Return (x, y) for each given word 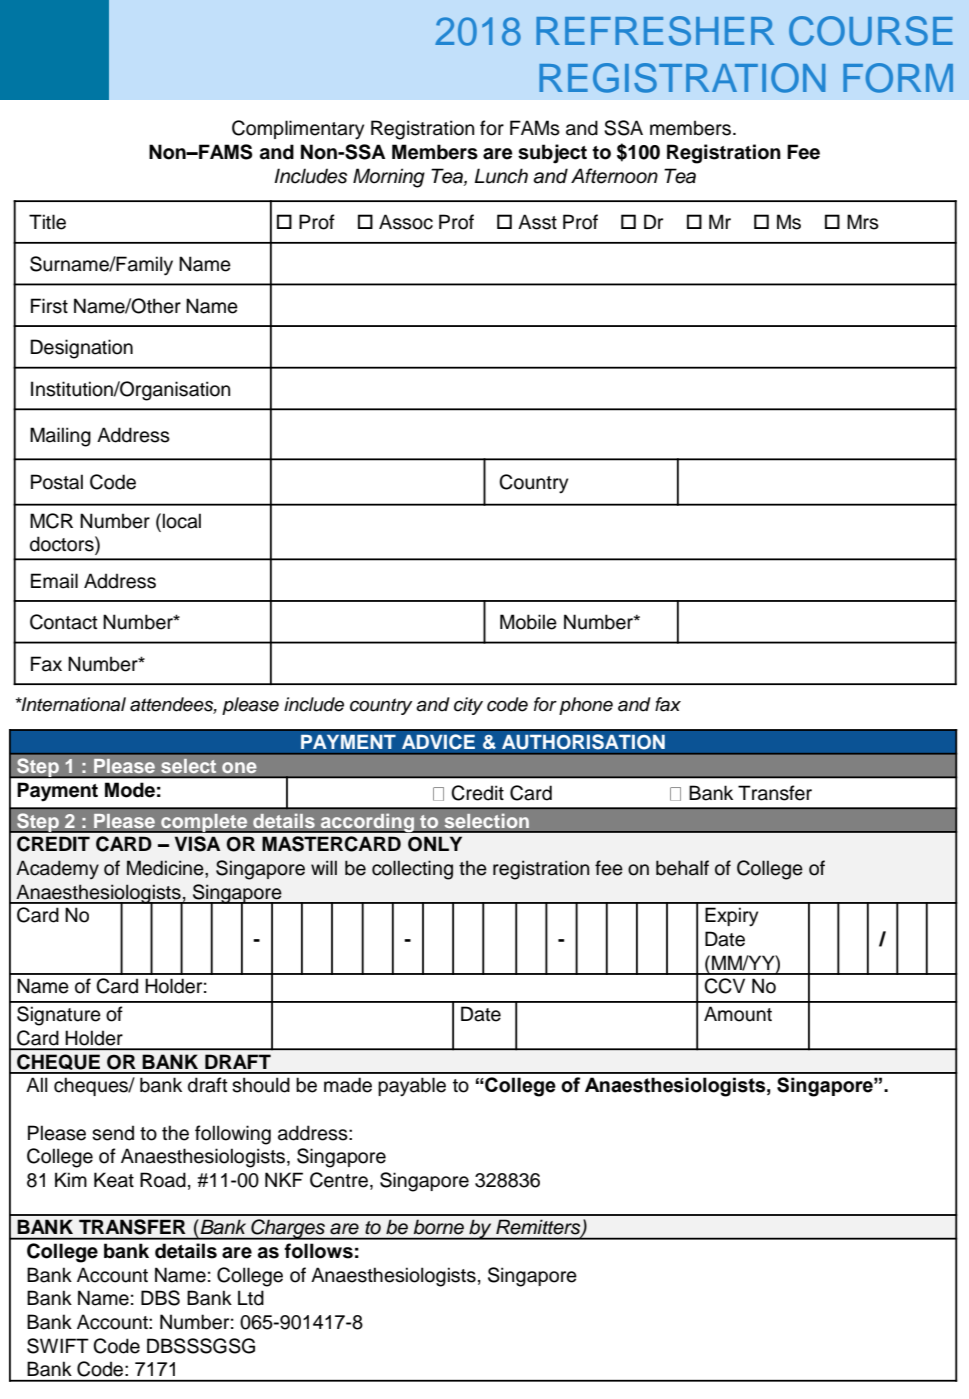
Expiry (731, 917)
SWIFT (58, 1346)
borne (439, 1227)
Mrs (863, 222)
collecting (412, 870)
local (182, 521)
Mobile (528, 622)
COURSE (871, 31)
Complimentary (298, 130)
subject (552, 154)
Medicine (166, 868)
